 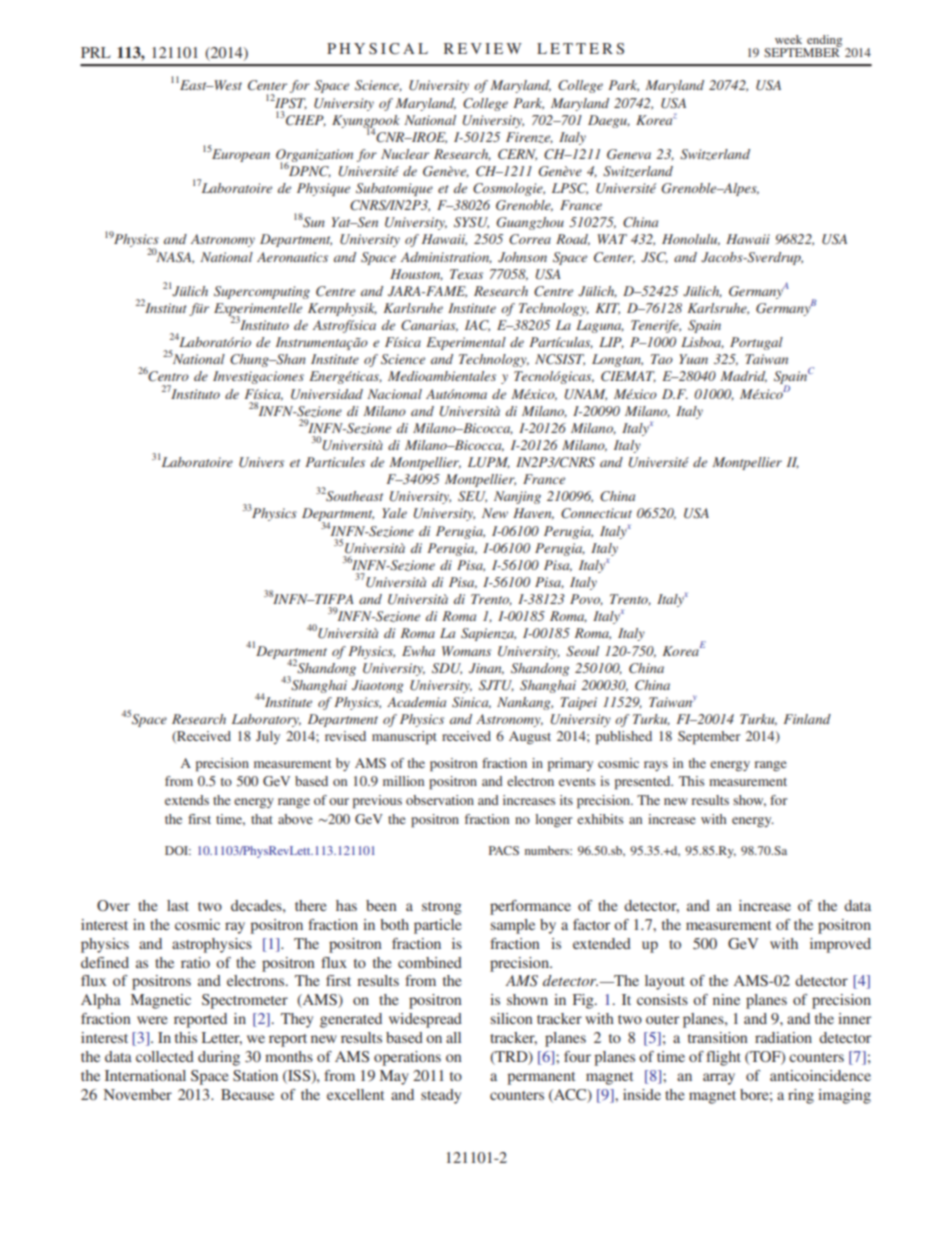 What do you see at coordinates (165, 1056) in the screenshot?
I see `collected` at bounding box center [165, 1056].
